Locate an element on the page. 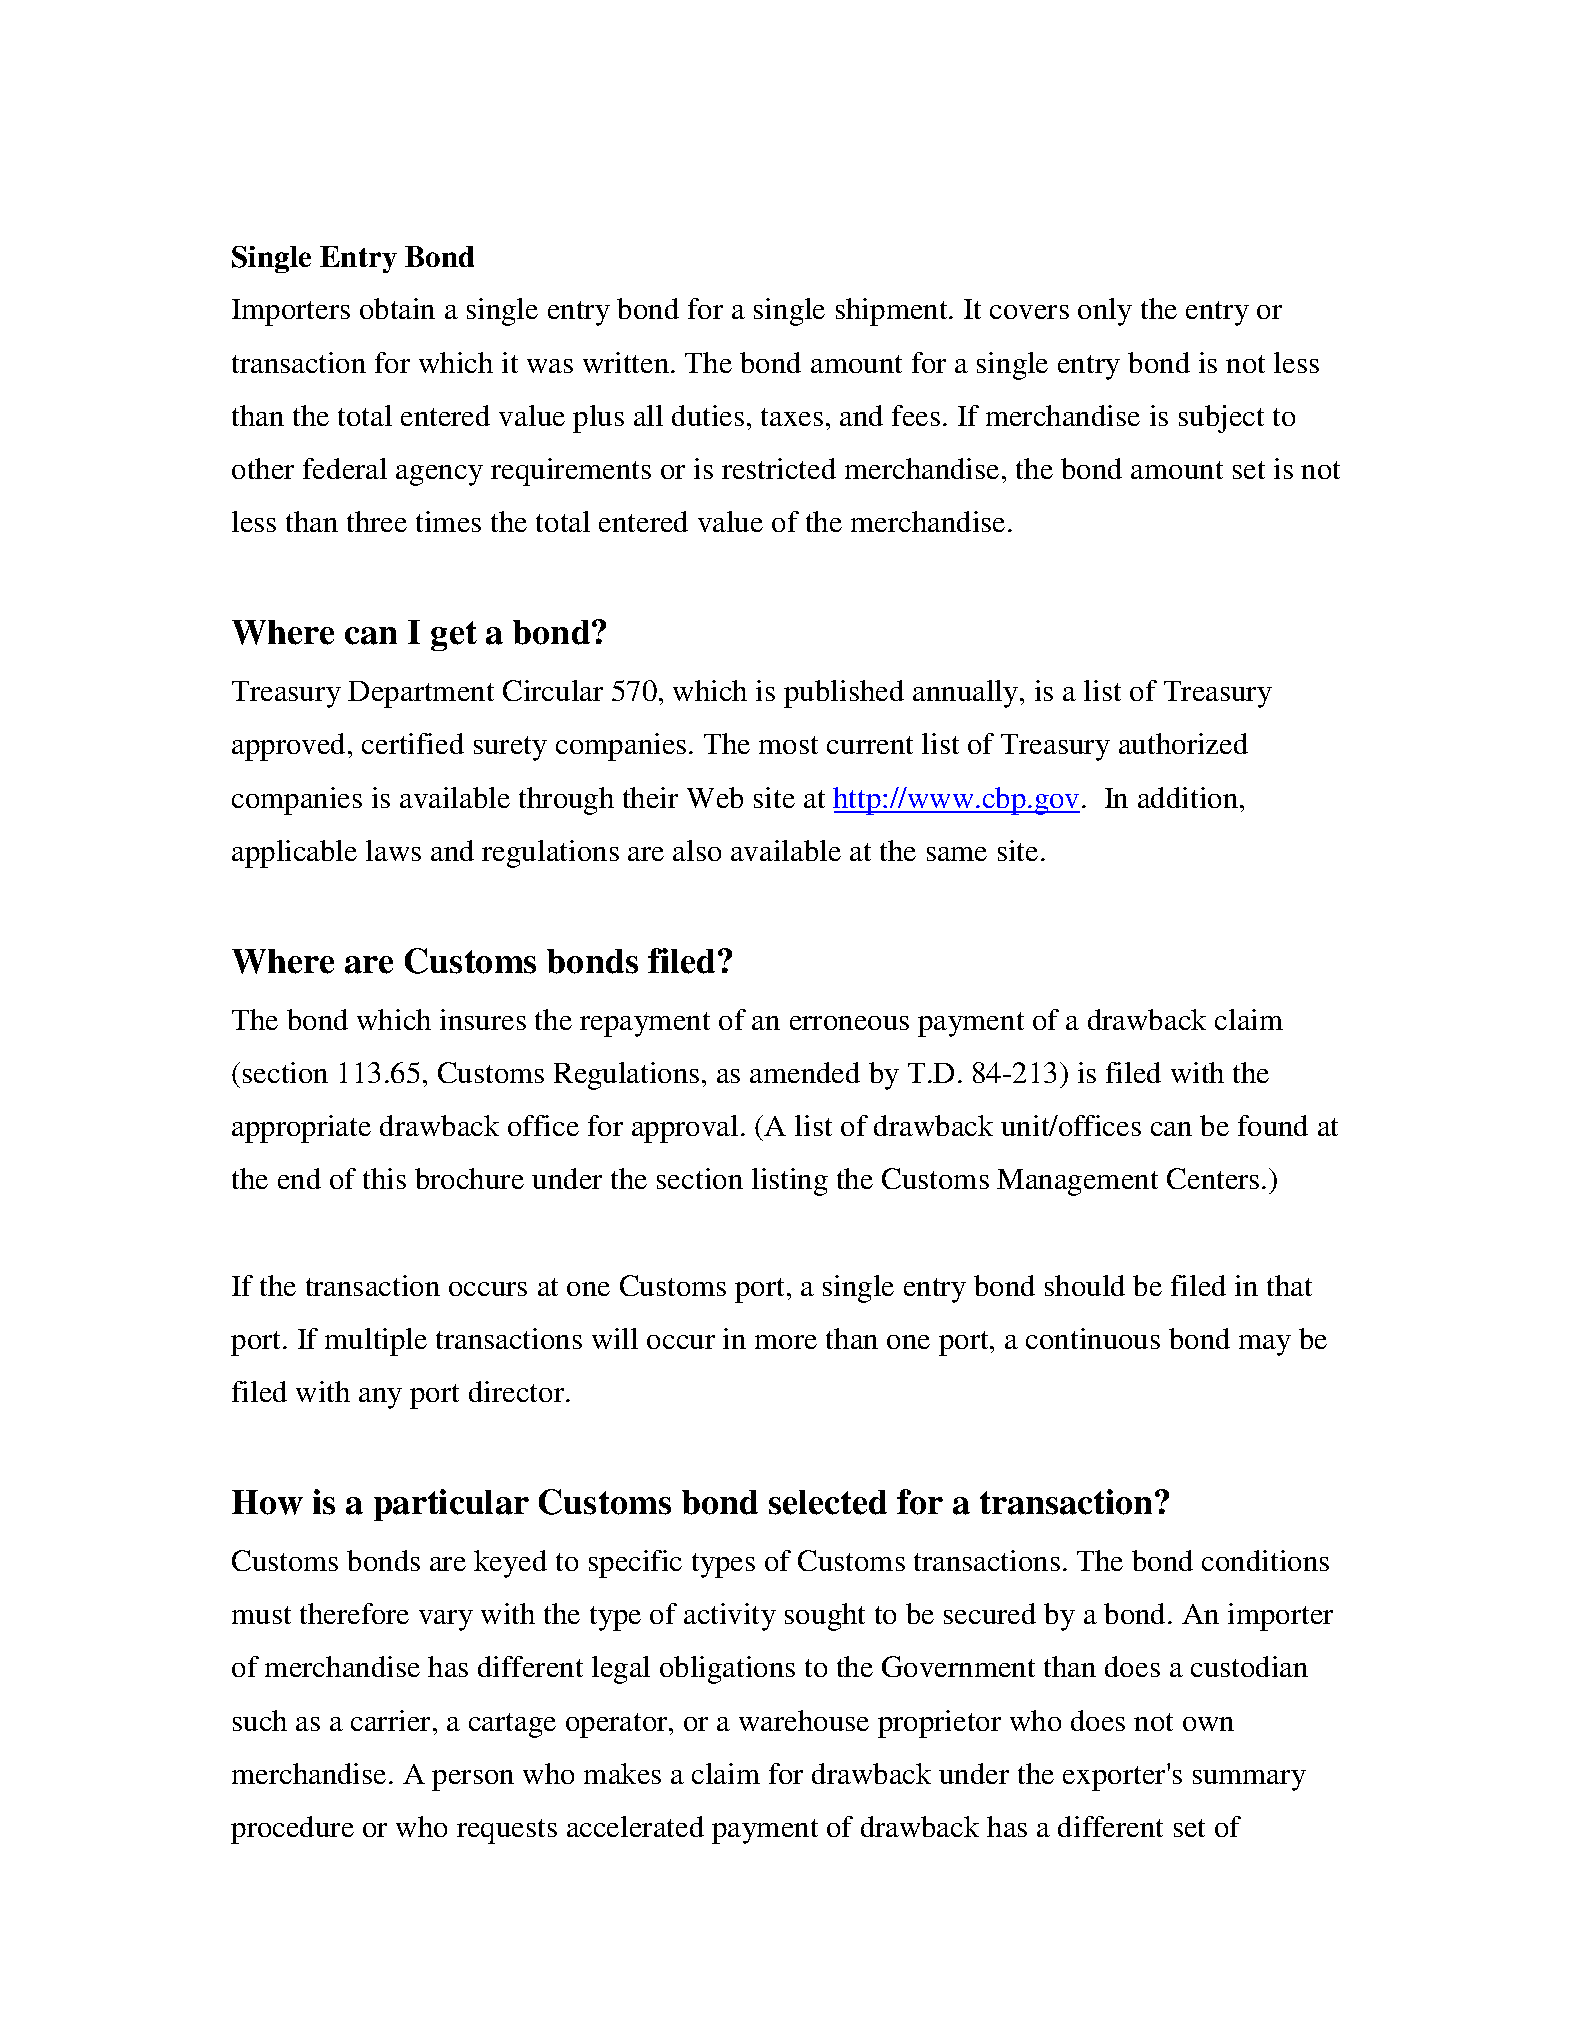 The height and width of the image is (2038, 1575). obtain is located at coordinates (397, 308).
